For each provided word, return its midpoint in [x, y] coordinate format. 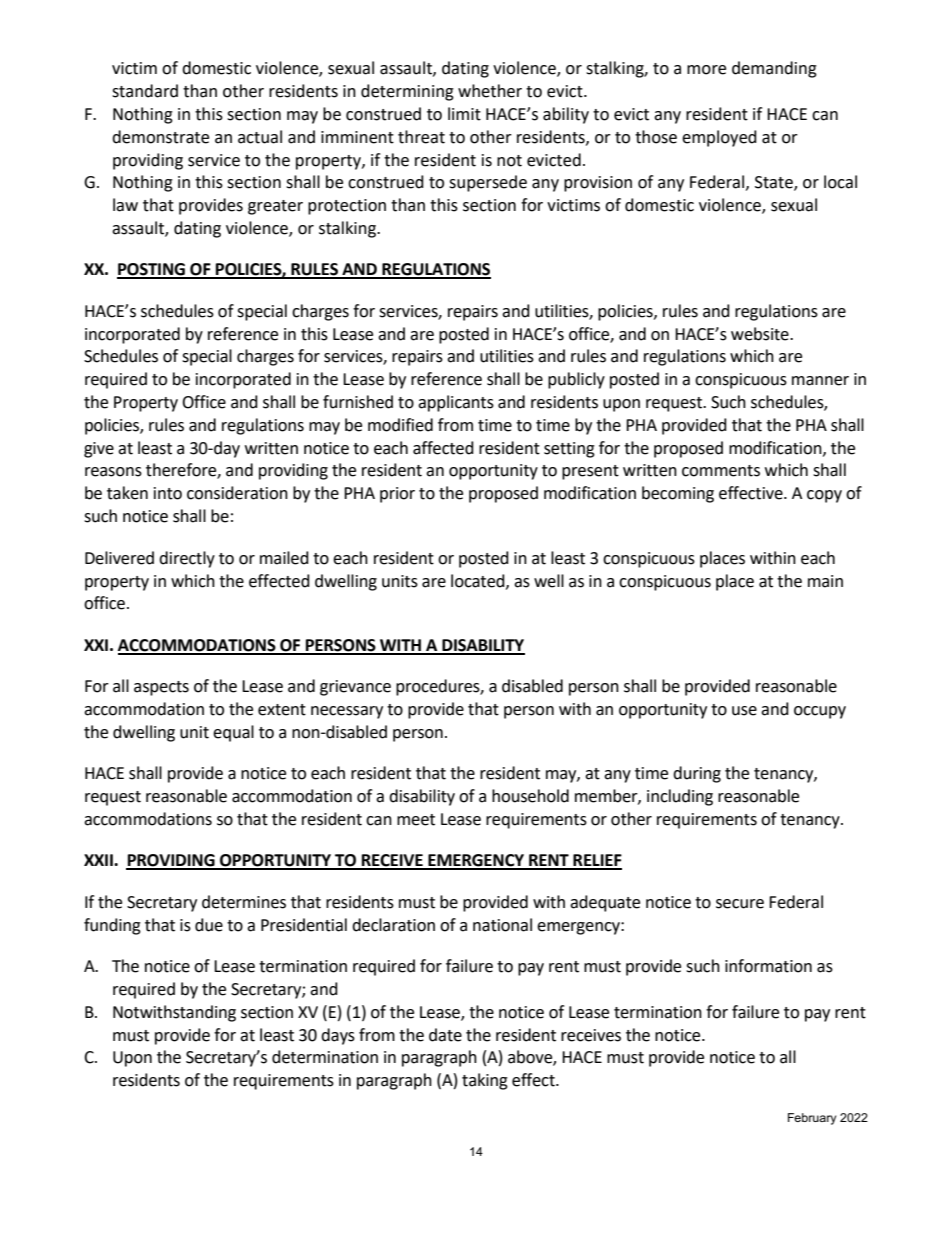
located [479, 581]
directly [187, 559]
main [825, 581]
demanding [774, 69]
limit [464, 114]
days [338, 1036]
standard [145, 91]
